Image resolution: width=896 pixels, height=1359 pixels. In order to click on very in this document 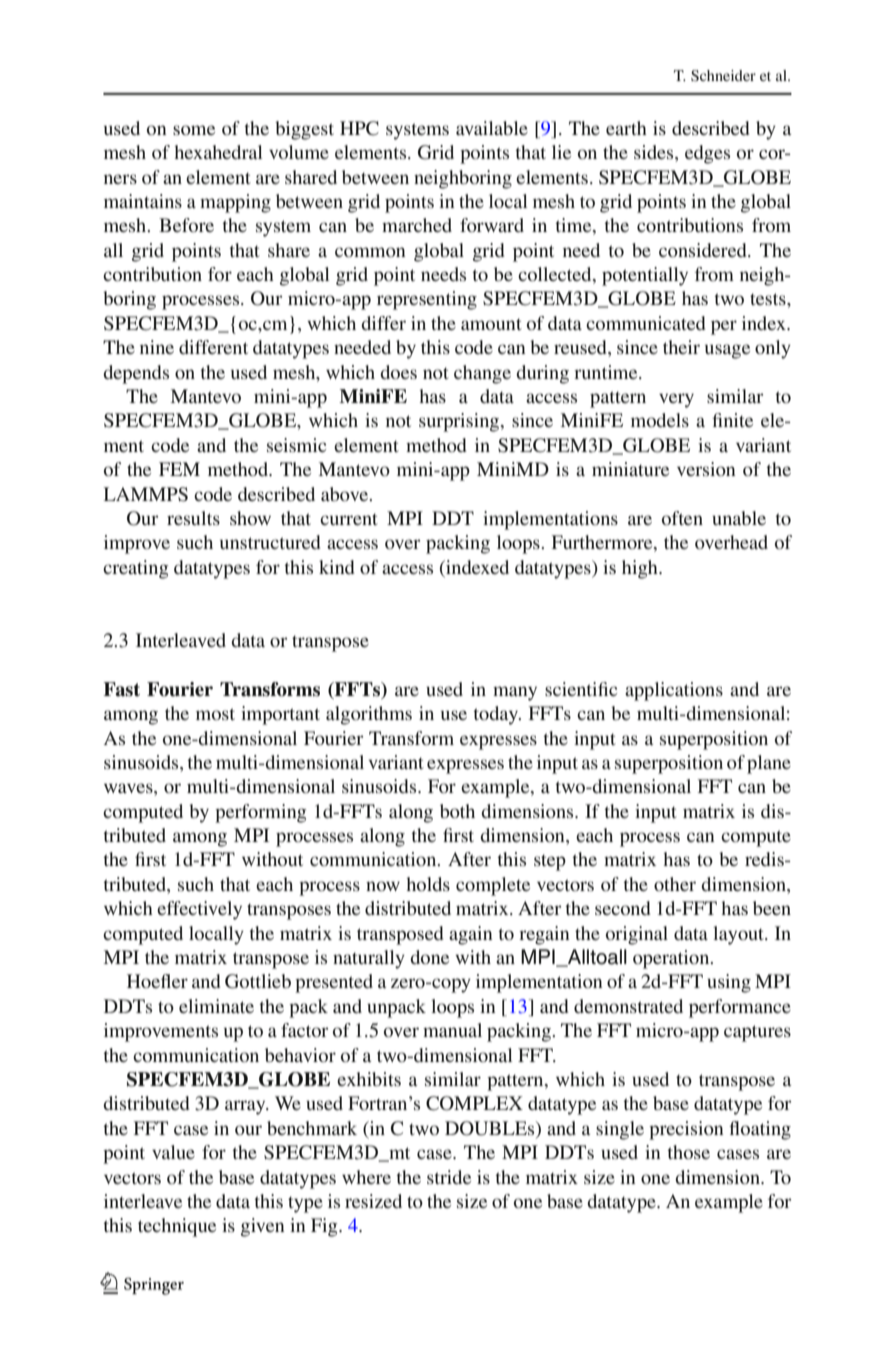, I will do `click(676, 400)`.
